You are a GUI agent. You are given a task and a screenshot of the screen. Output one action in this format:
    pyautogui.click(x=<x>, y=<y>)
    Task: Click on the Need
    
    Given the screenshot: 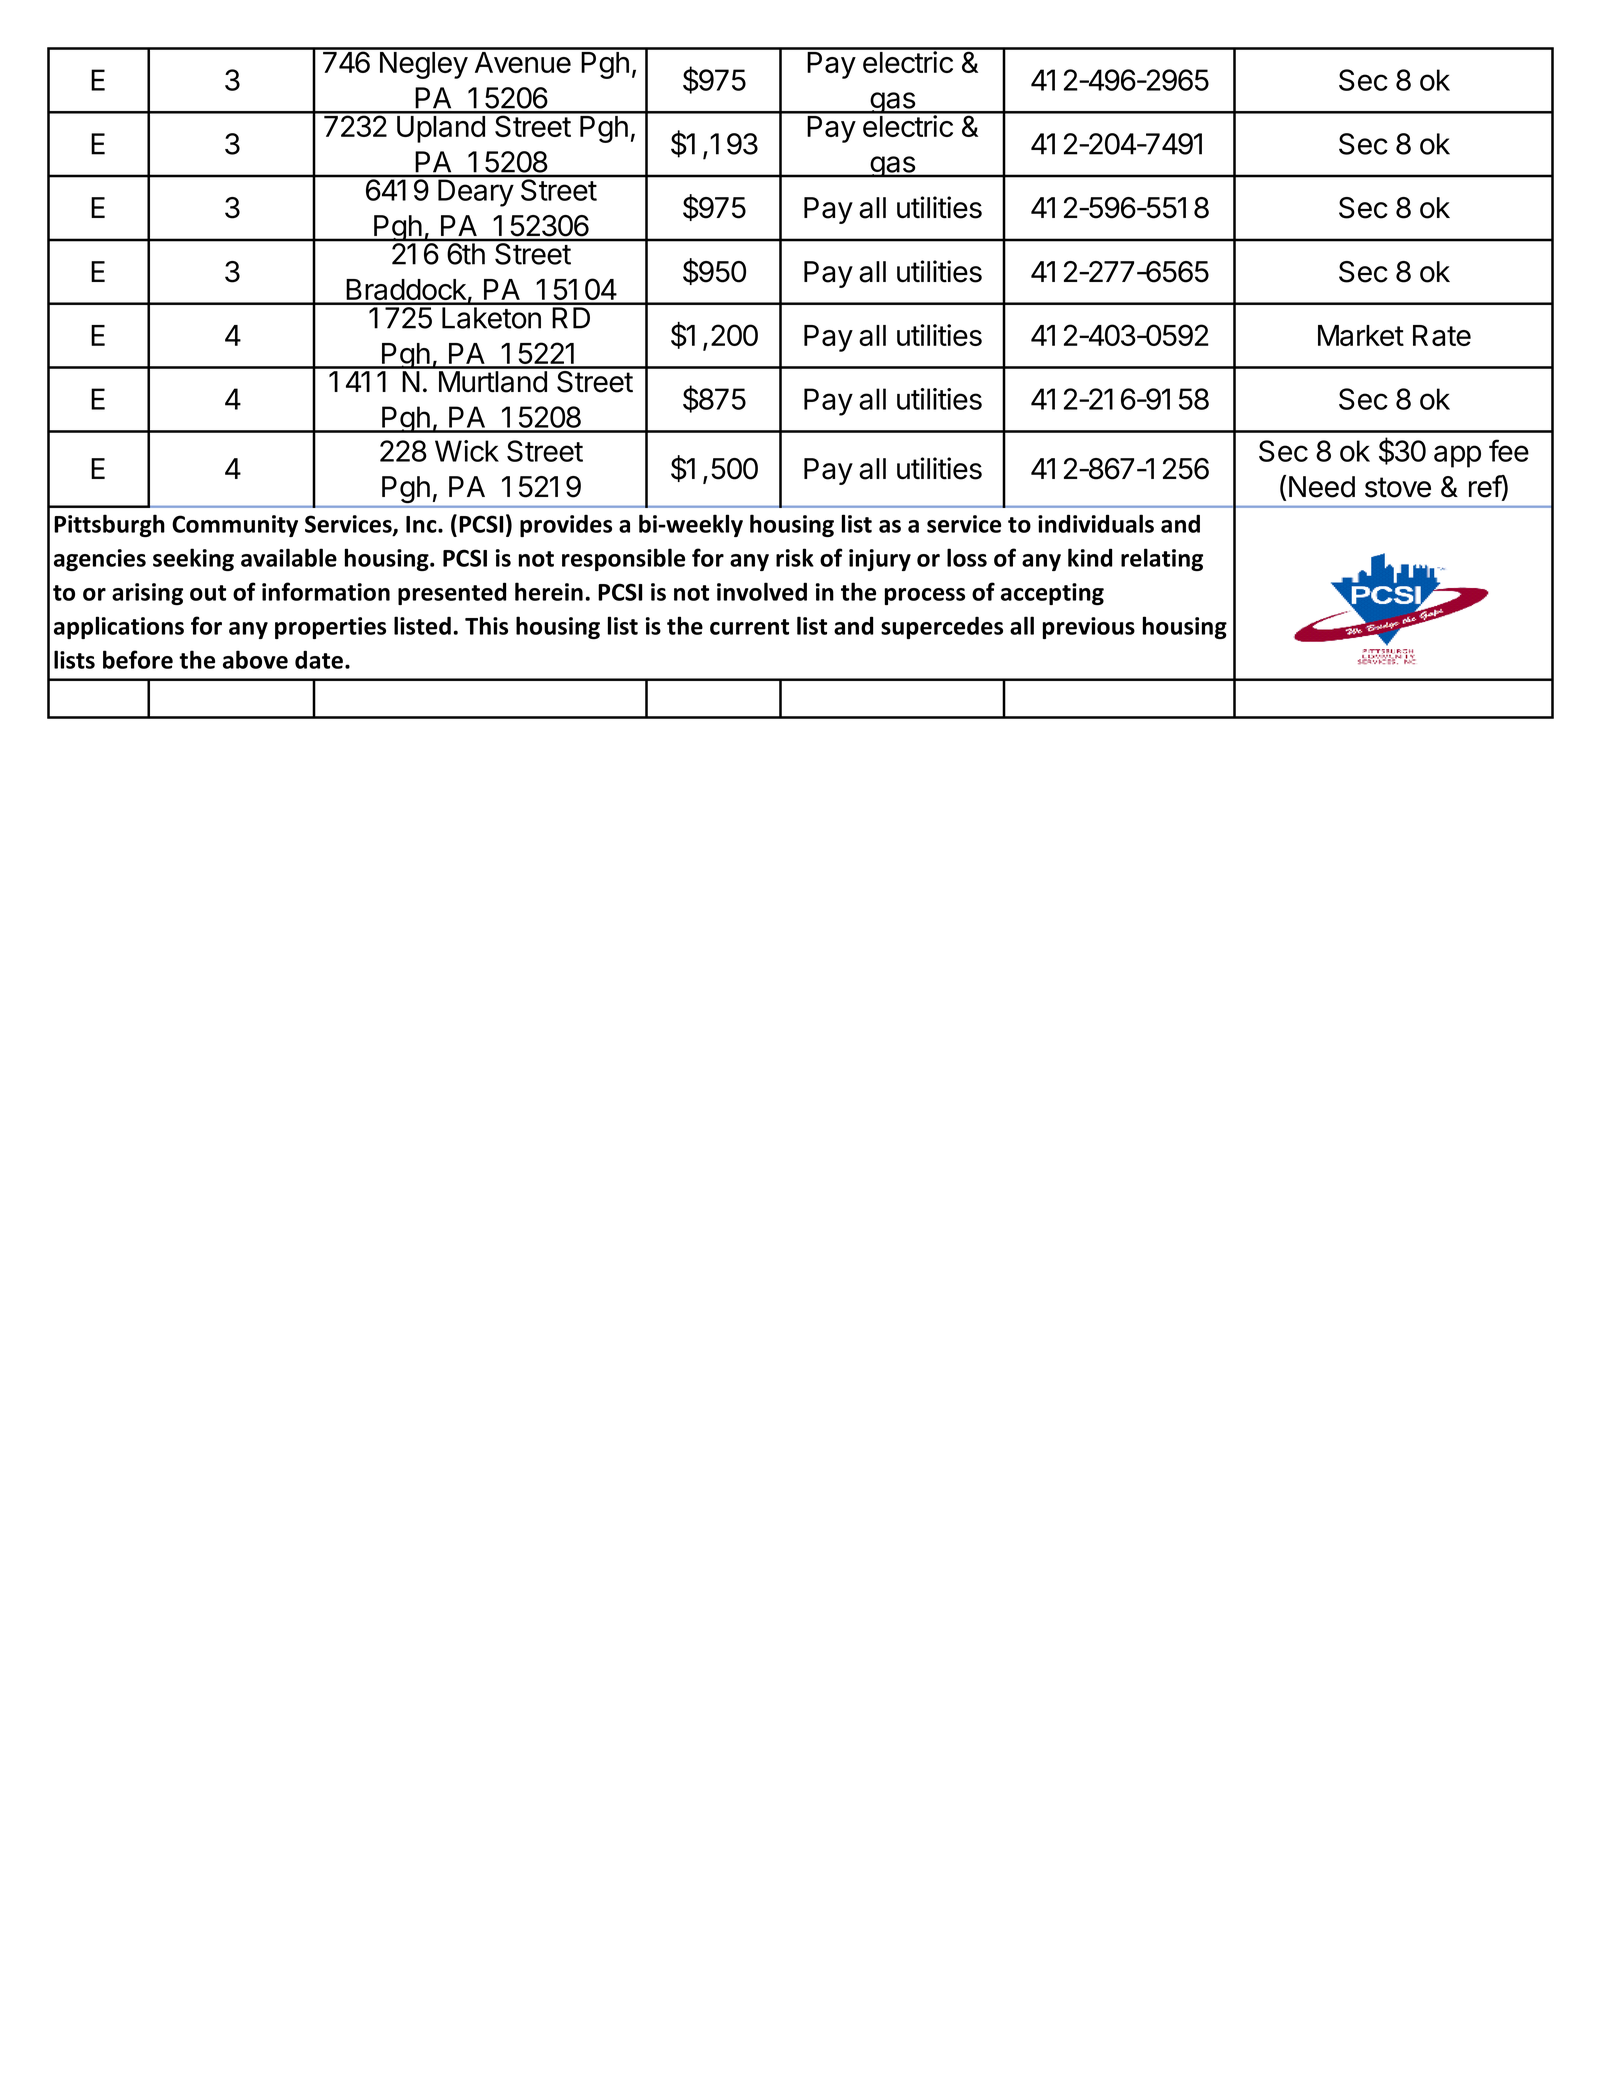 What is the action you would take?
    pyautogui.click(x=1322, y=487)
